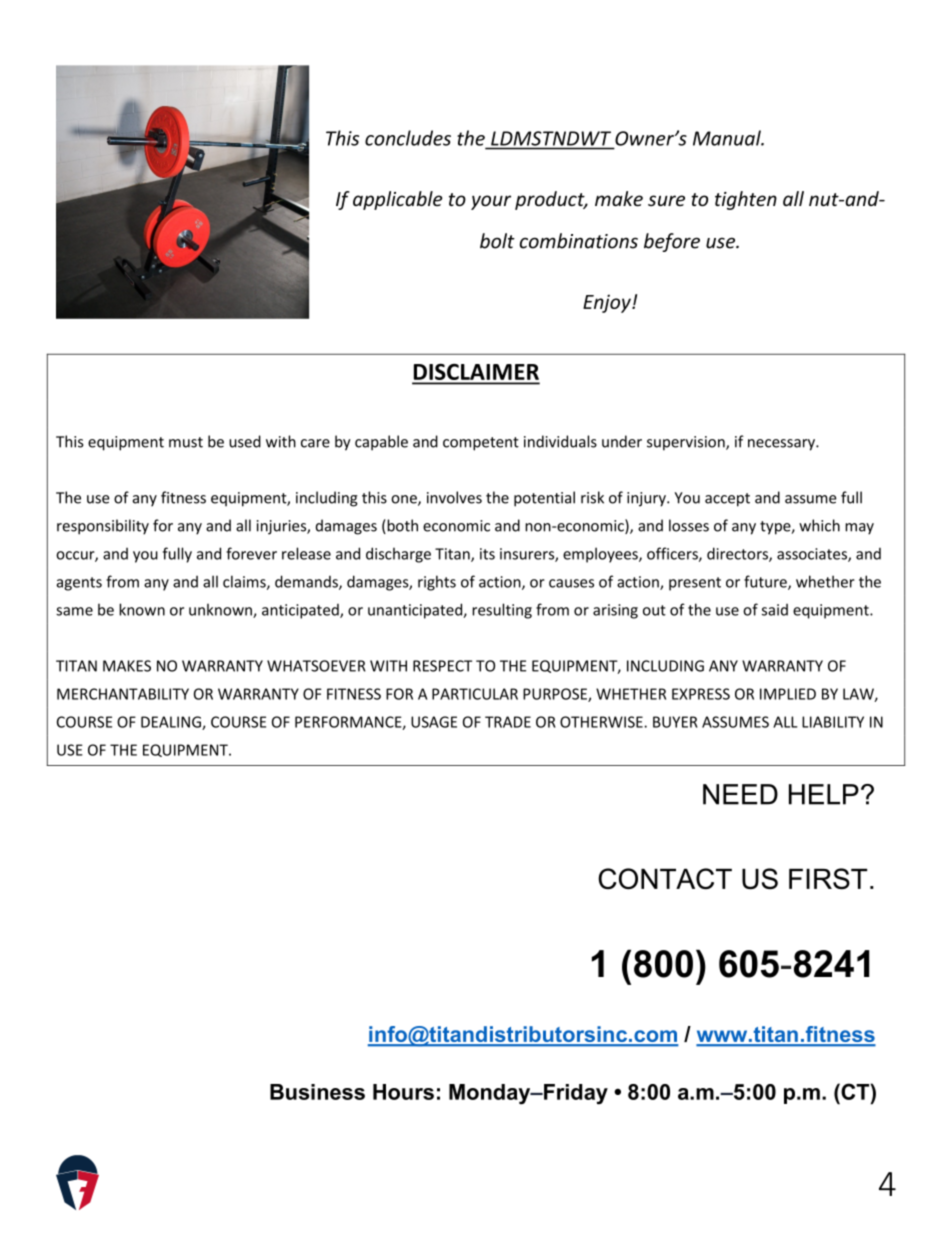  What do you see at coordinates (775, 610) in the document?
I see `said` at bounding box center [775, 610].
